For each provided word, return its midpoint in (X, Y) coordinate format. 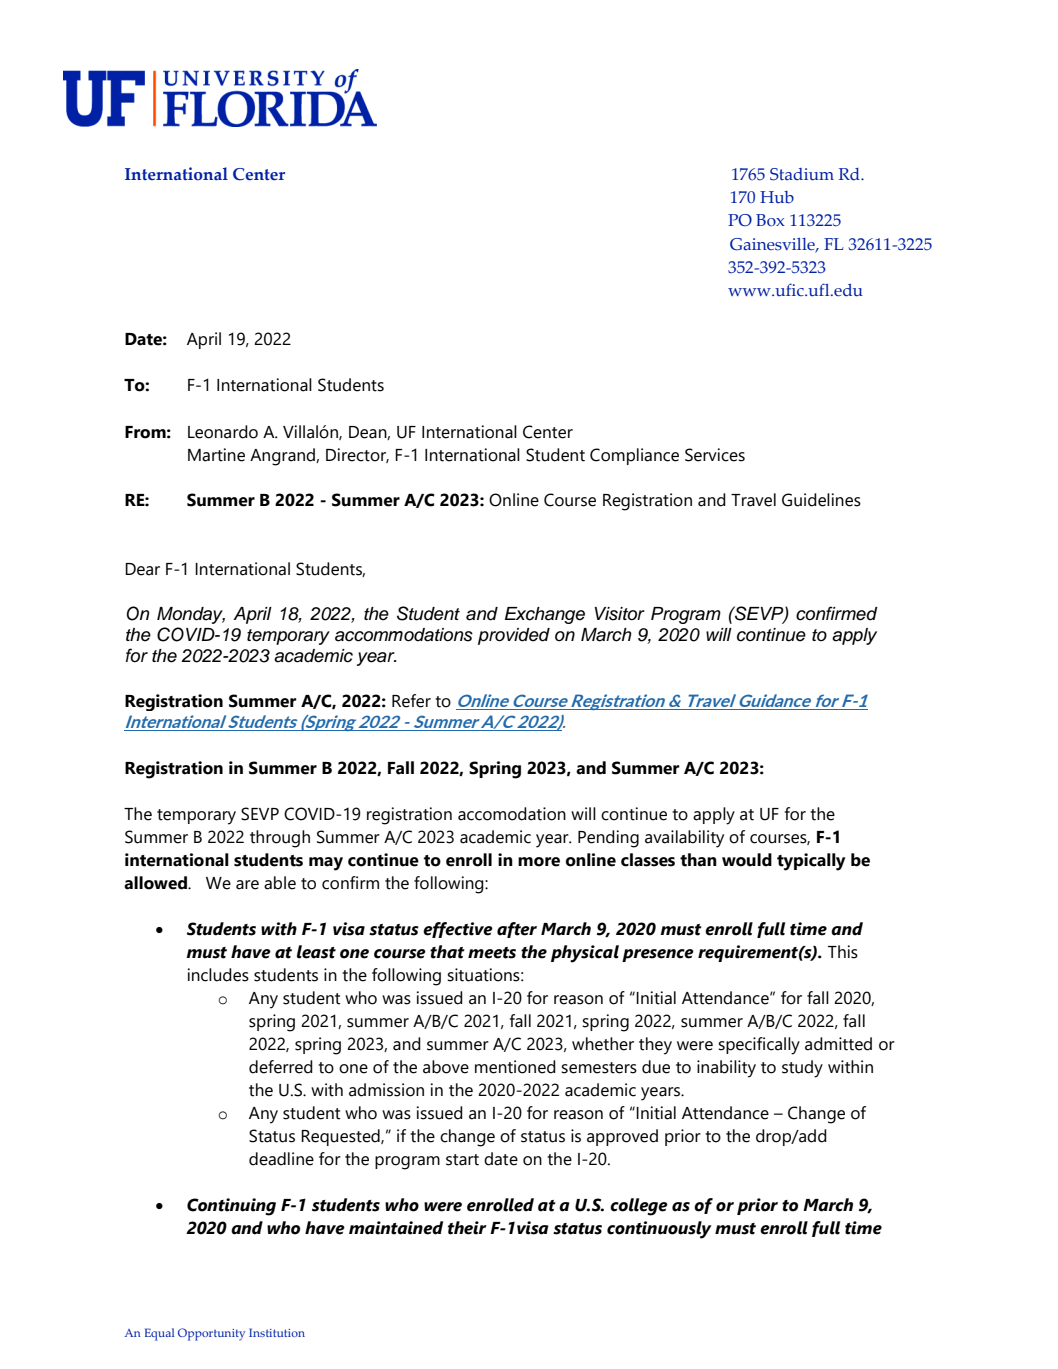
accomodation (512, 814)
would (747, 860)
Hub (777, 197)
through (280, 839)
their (467, 1228)
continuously (659, 1230)
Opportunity (211, 1334)
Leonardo (223, 432)
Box (770, 220)
